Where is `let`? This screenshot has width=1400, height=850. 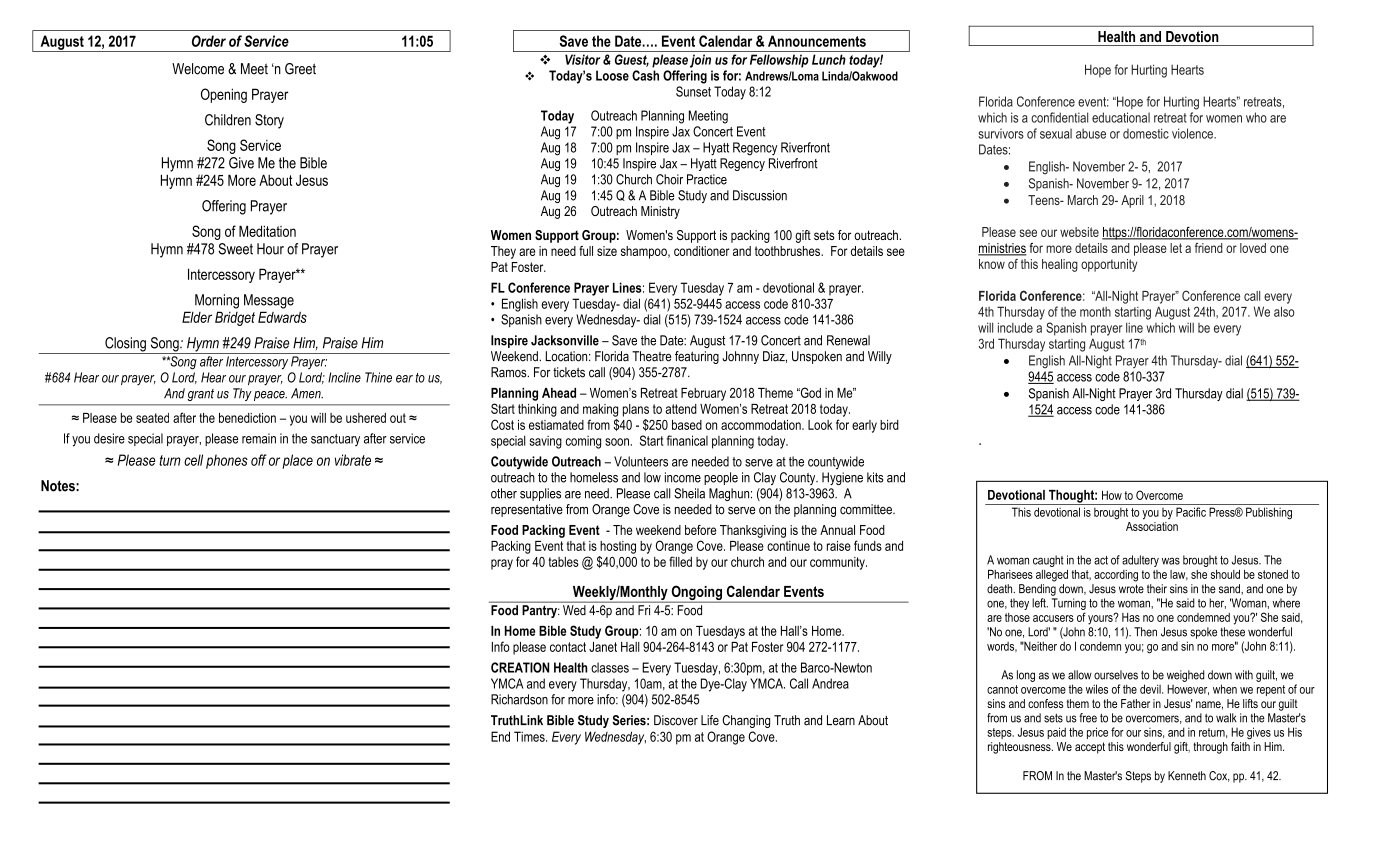 let is located at coordinates (1176, 248).
